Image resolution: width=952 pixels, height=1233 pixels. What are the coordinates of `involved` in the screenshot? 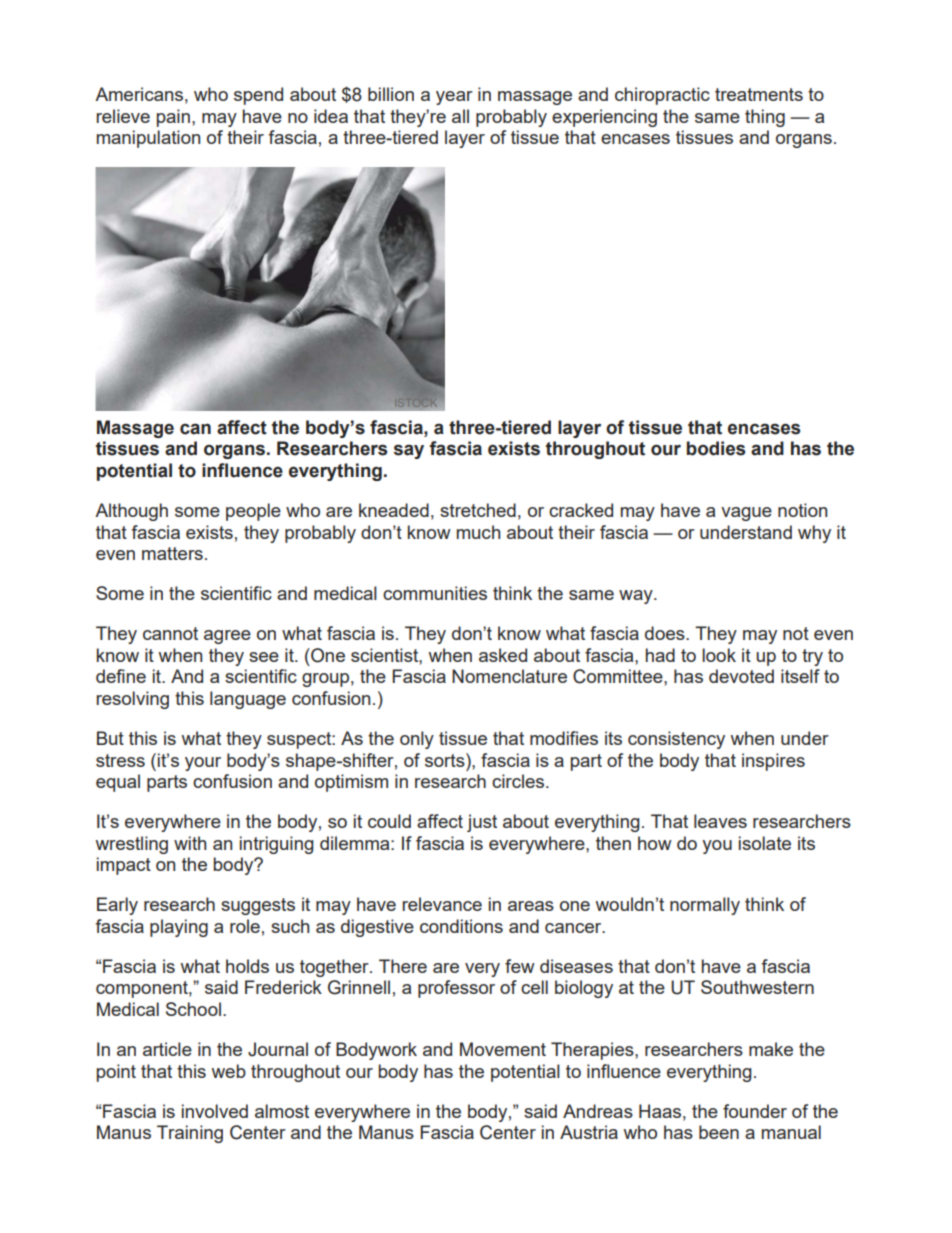 It's located at (215, 1111).
